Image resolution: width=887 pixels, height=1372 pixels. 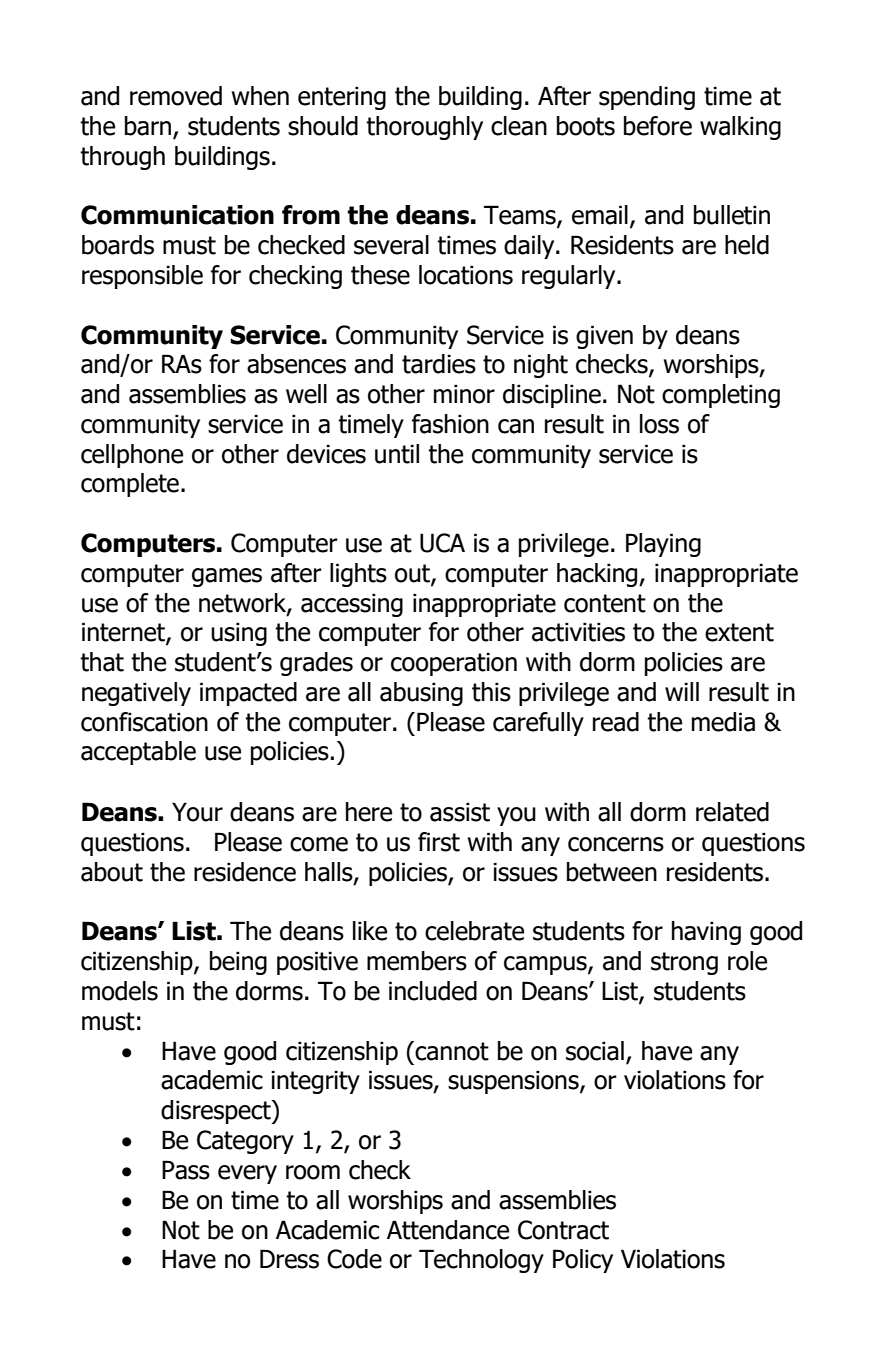 I want to click on Attendance, so click(x=448, y=1230).
